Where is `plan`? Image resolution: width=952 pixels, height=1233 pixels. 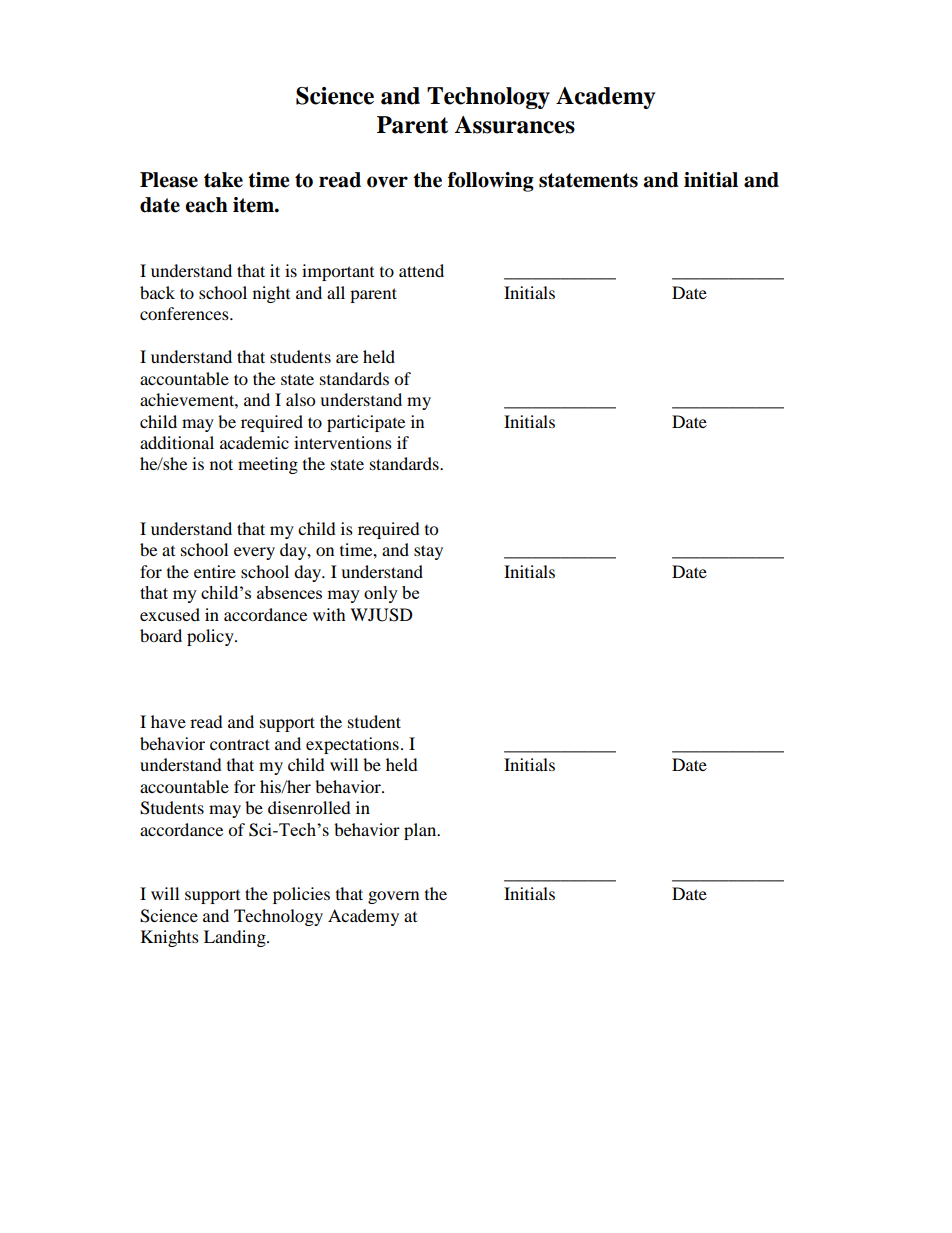
plan is located at coordinates (421, 831).
